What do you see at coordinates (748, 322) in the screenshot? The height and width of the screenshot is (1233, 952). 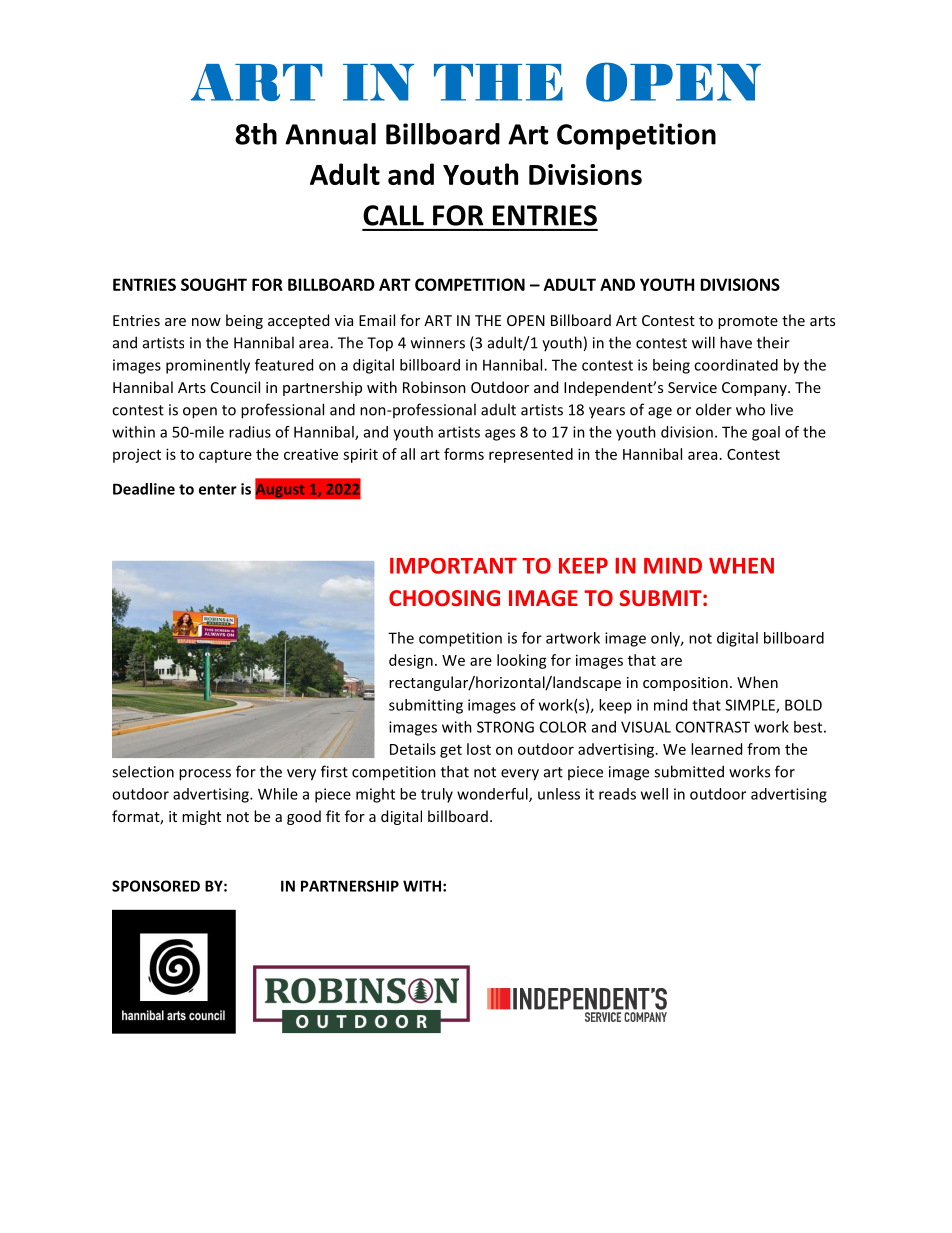 I see `promote` at bounding box center [748, 322].
